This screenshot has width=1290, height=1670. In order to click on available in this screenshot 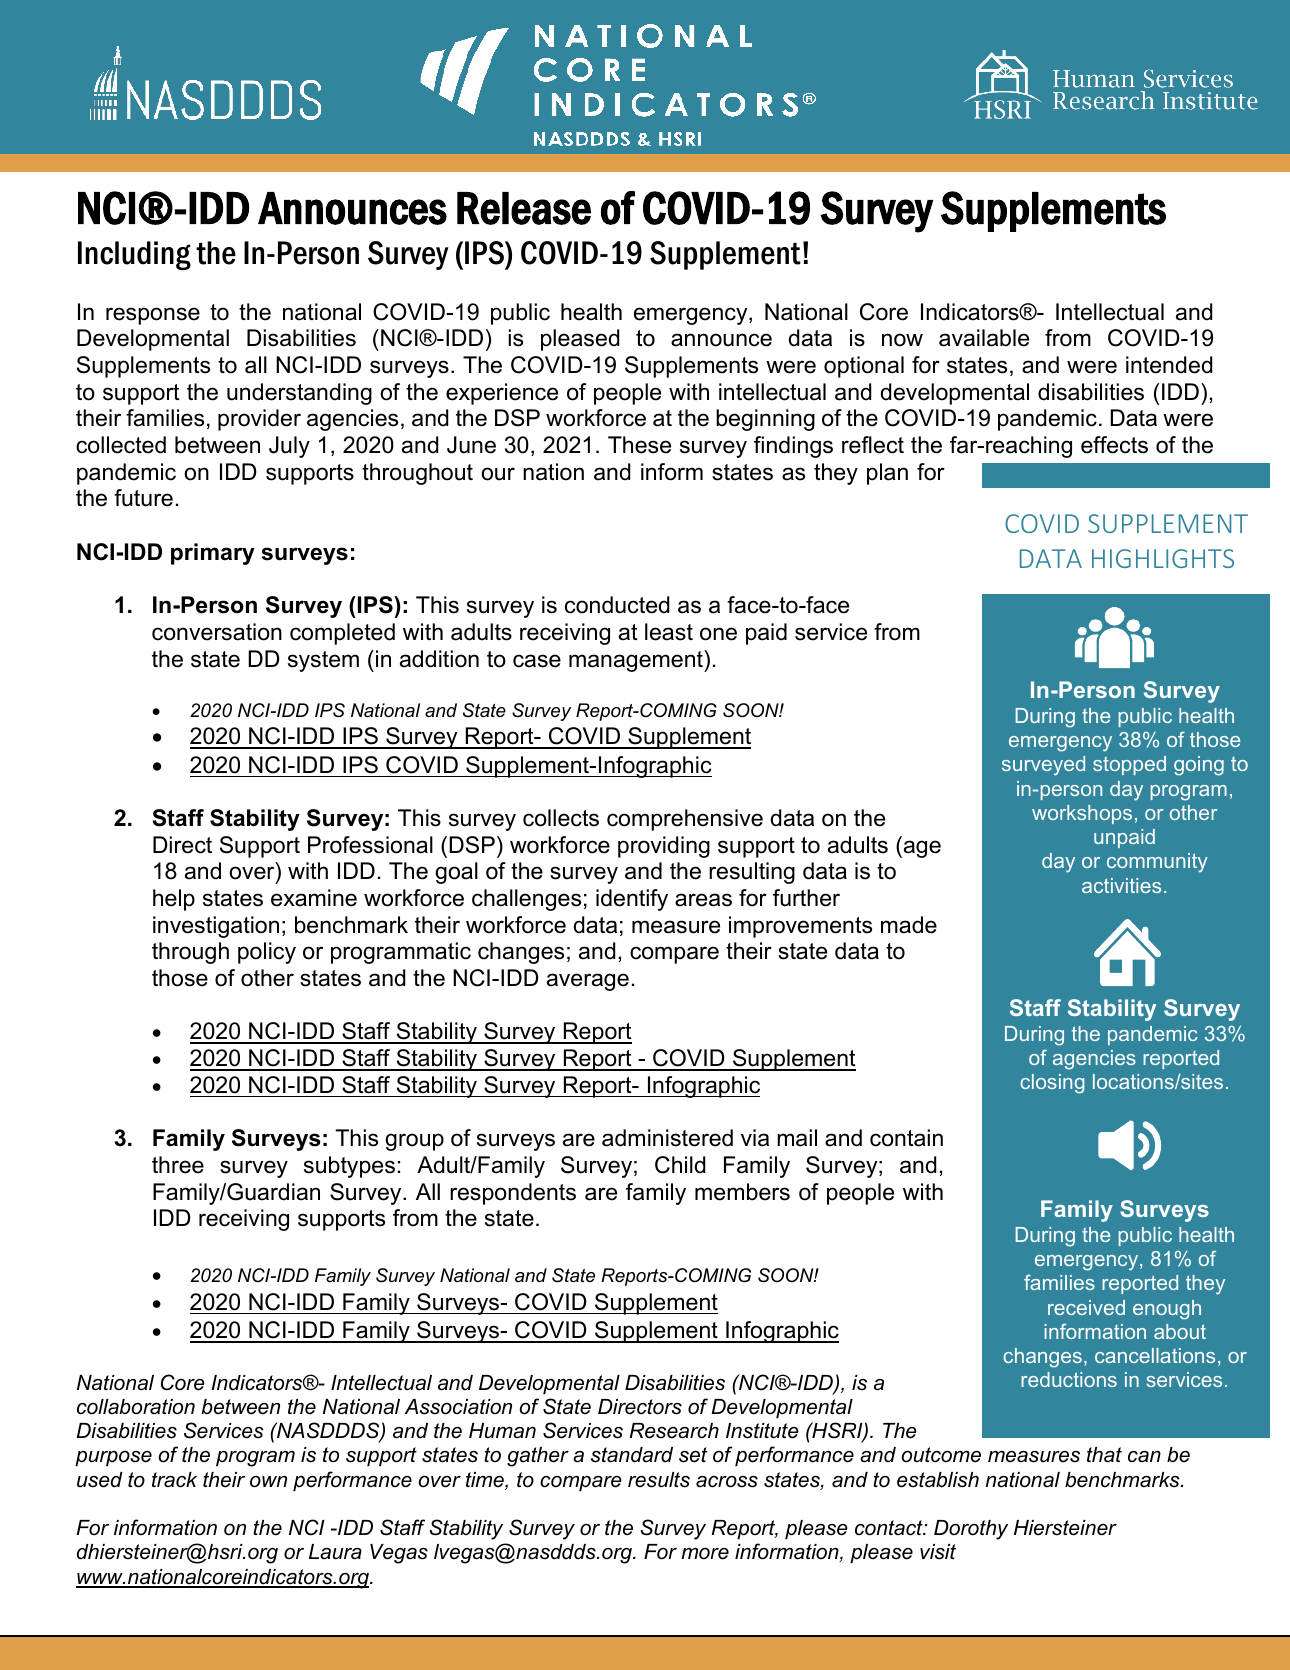, I will do `click(984, 338)`.
